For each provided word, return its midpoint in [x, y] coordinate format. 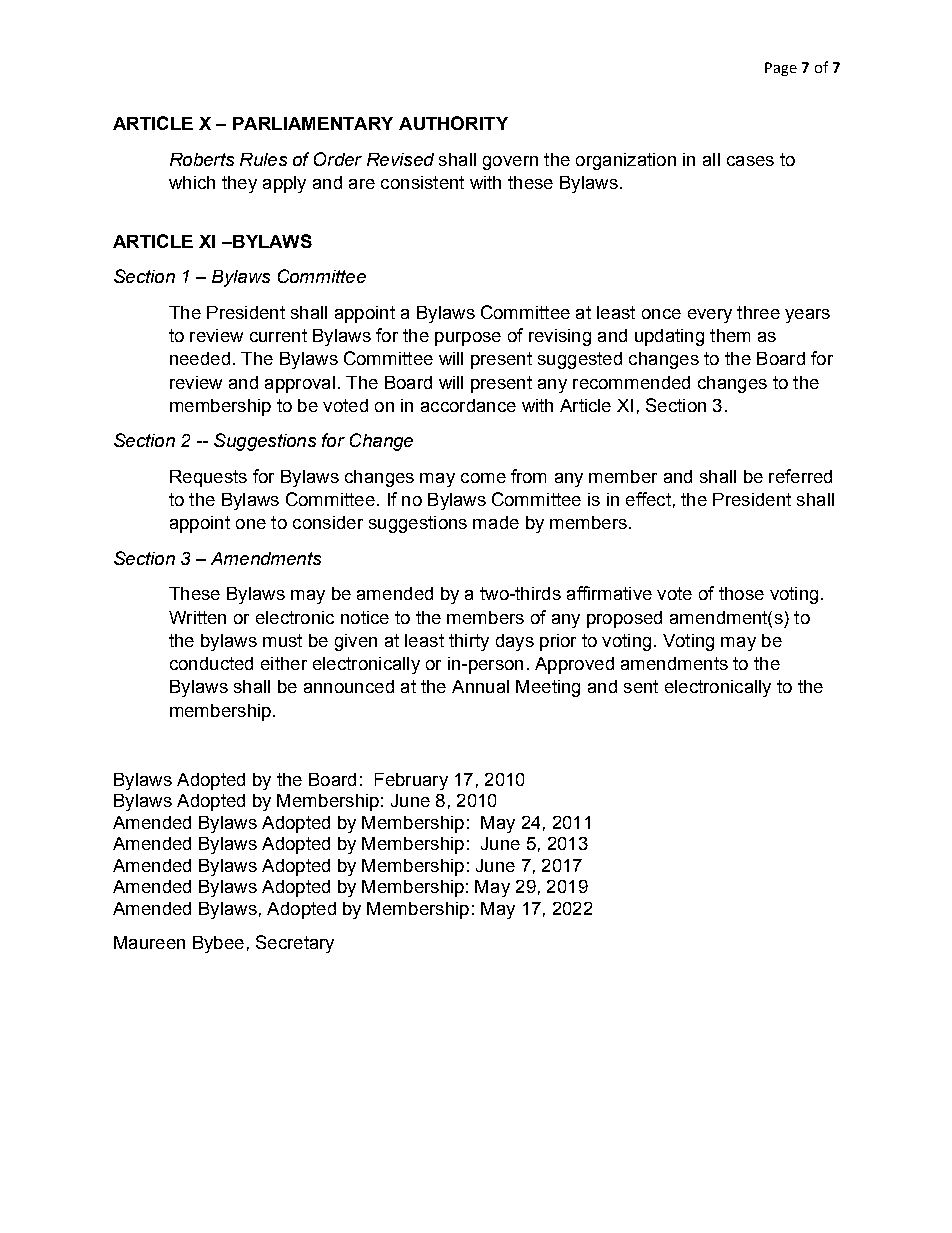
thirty [469, 642]
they [239, 184]
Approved [574, 665]
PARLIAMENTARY [313, 123]
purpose [468, 339]
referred [800, 476]
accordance [468, 405]
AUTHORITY [453, 123]
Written [197, 617]
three [758, 312]
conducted [211, 663]
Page [781, 69]
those [741, 593]
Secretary [295, 944]
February [411, 781]
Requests [208, 478]
